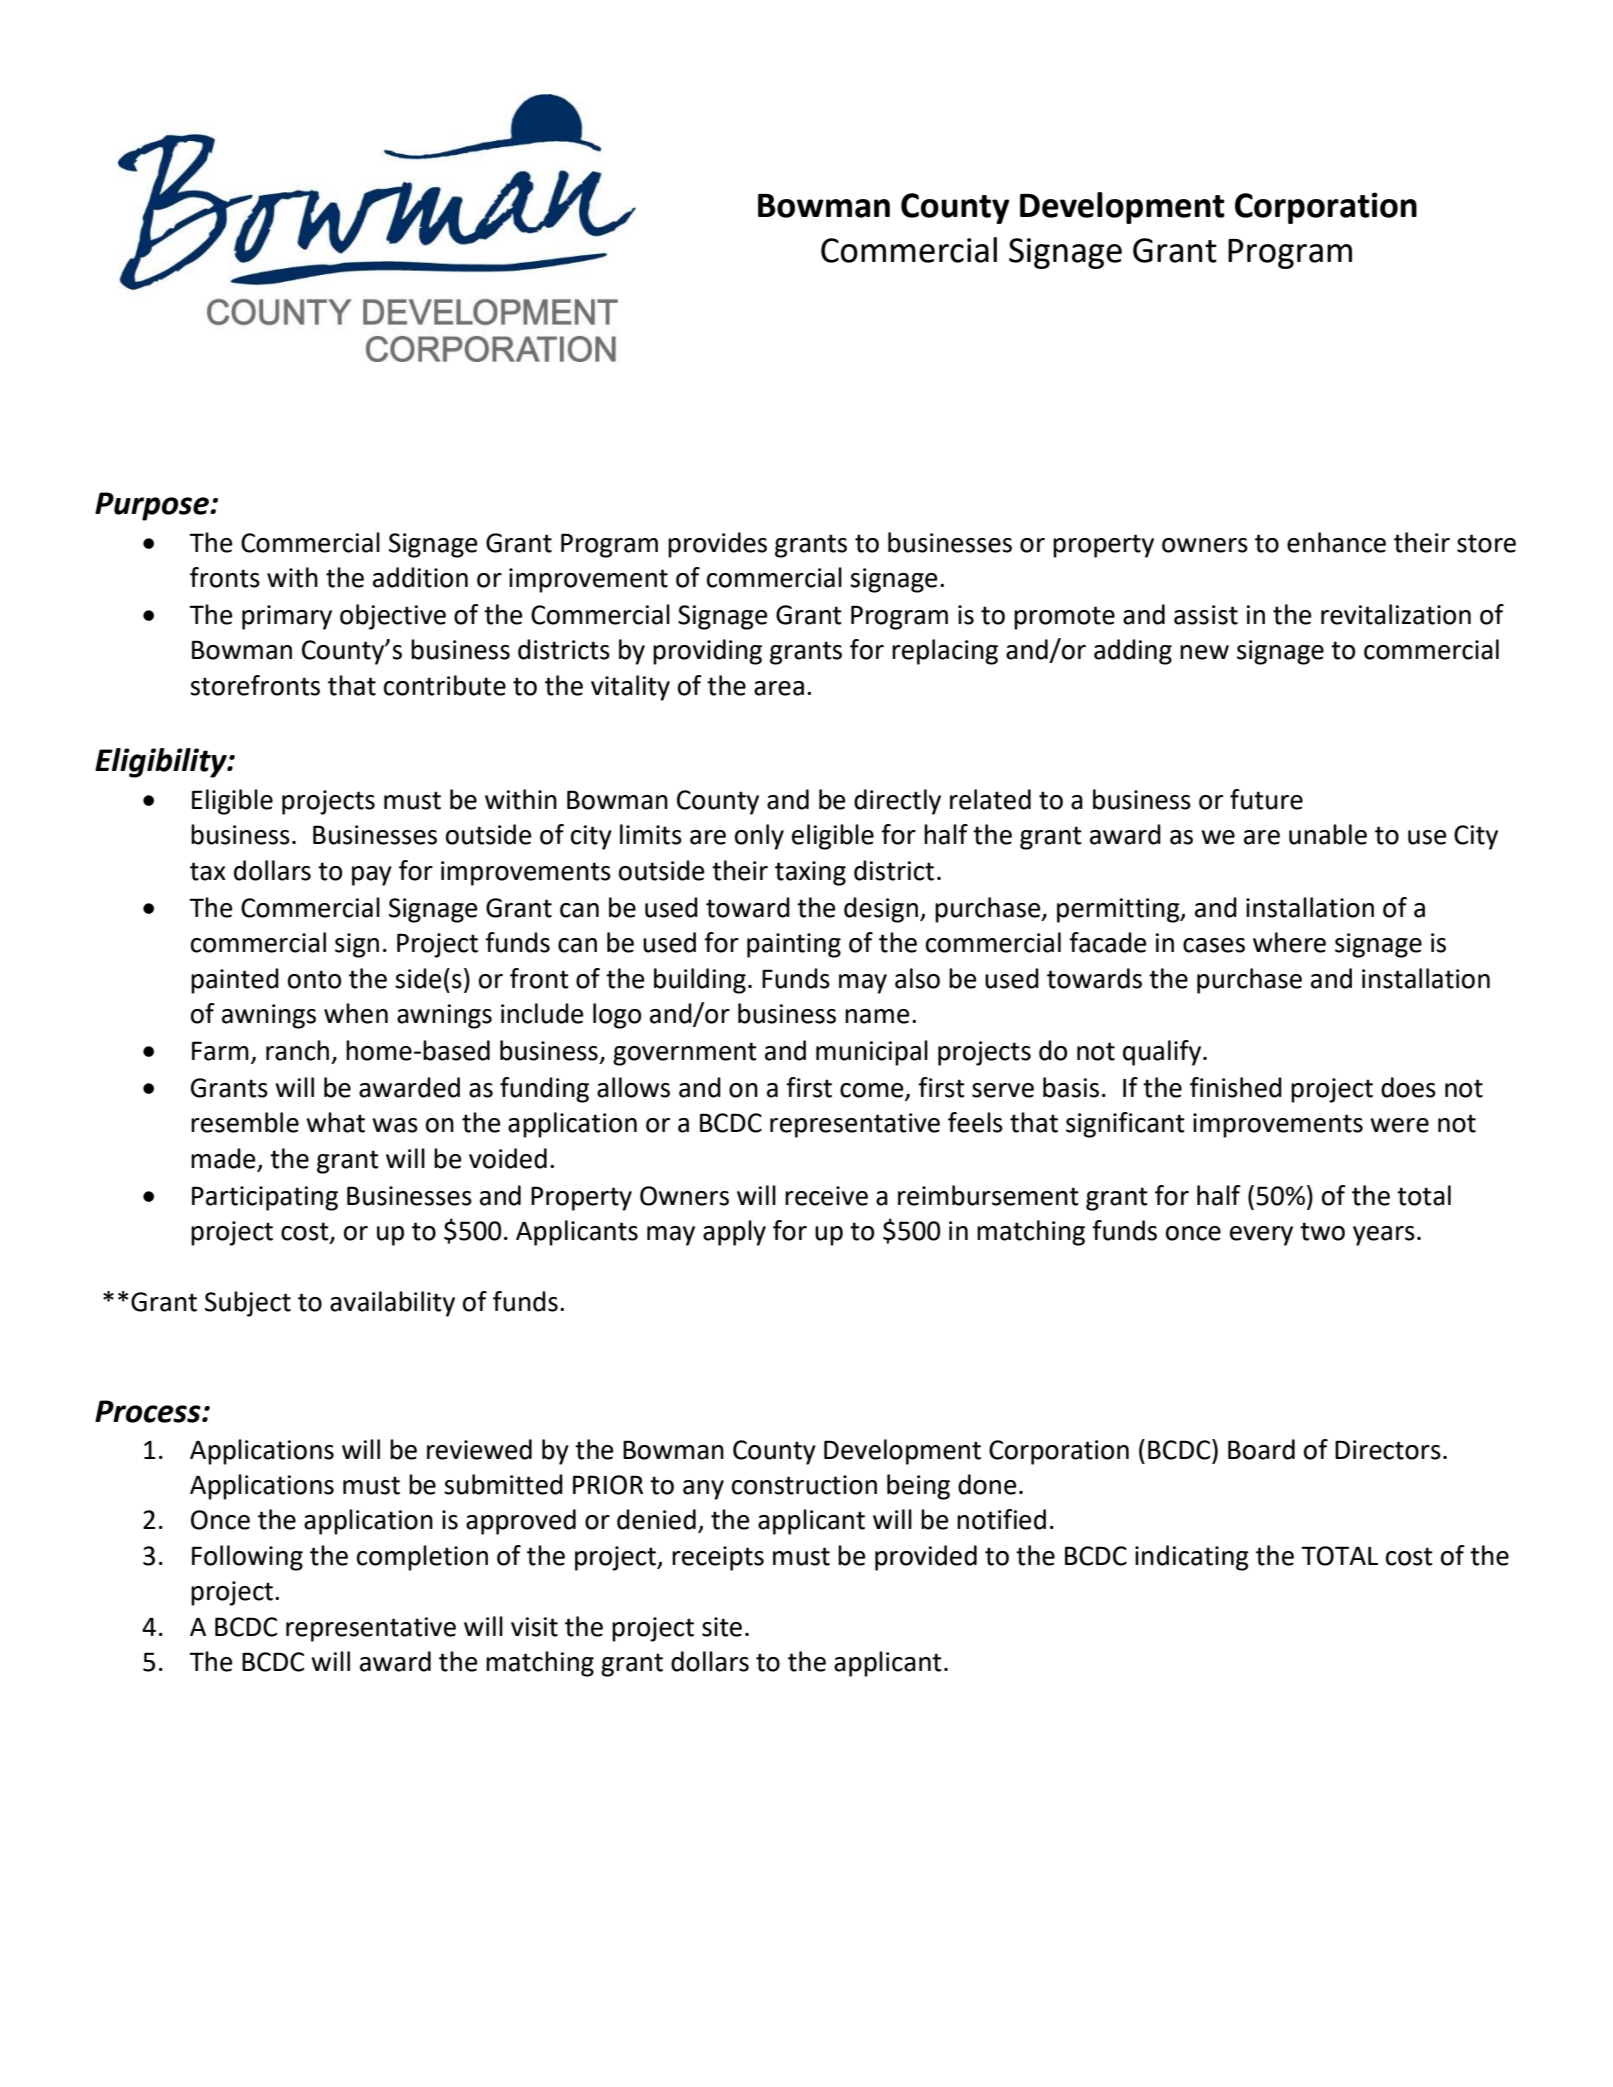  I want to click on site, so click(722, 1627).
